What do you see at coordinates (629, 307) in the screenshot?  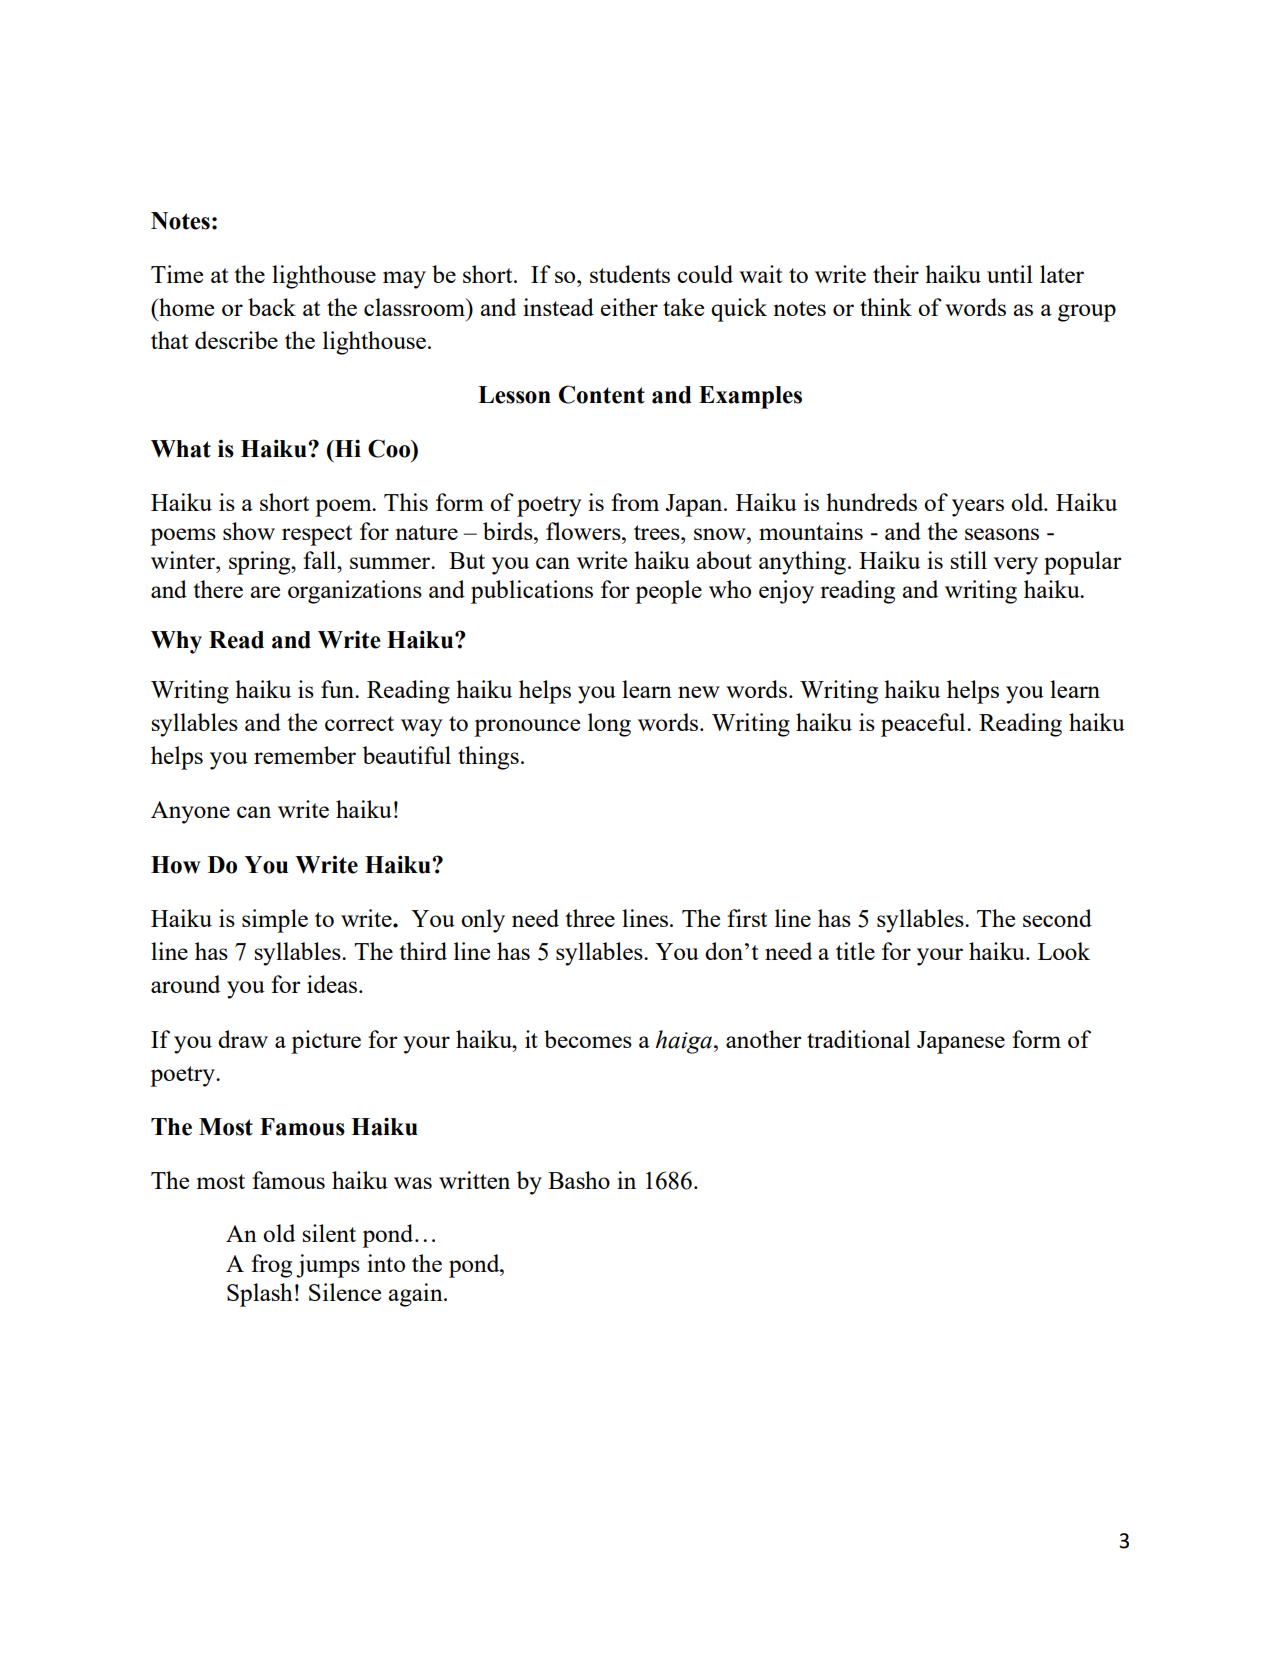 I see `either` at bounding box center [629, 307].
